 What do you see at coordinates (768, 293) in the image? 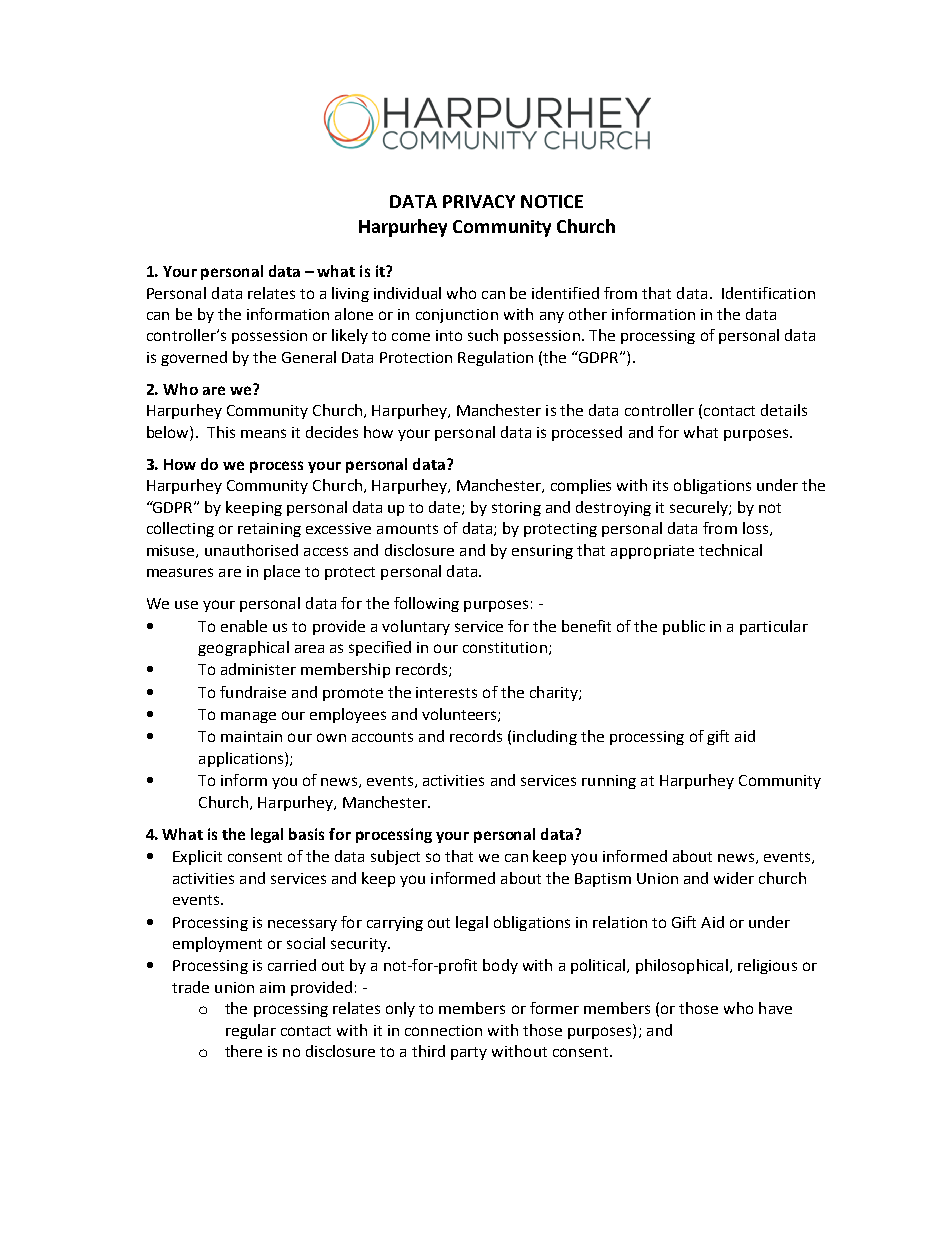
I see `Identification` at bounding box center [768, 293].
